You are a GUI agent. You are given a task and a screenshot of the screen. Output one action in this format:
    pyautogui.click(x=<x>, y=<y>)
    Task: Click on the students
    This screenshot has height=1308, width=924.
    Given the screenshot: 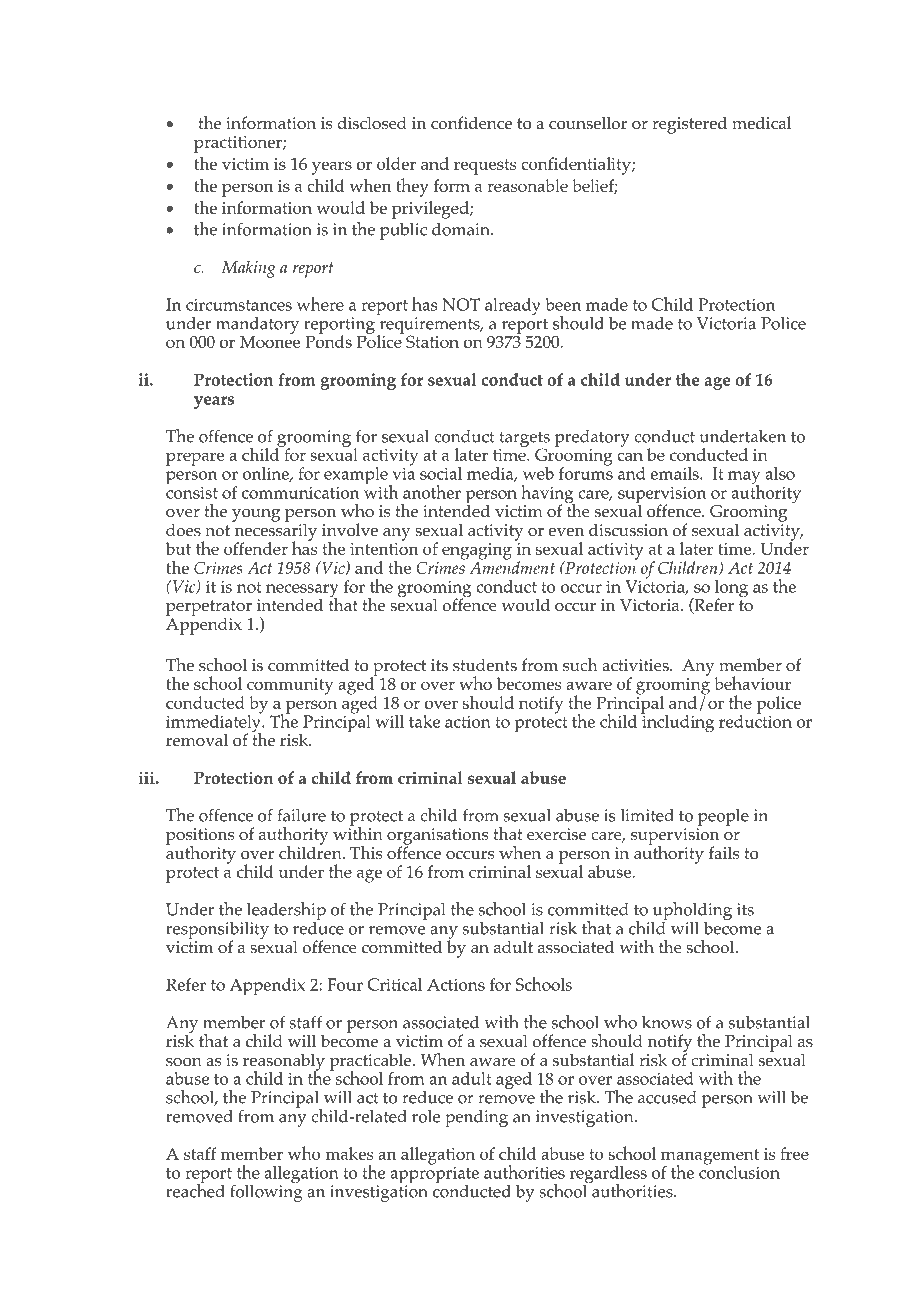 What is the action you would take?
    pyautogui.click(x=485, y=664)
